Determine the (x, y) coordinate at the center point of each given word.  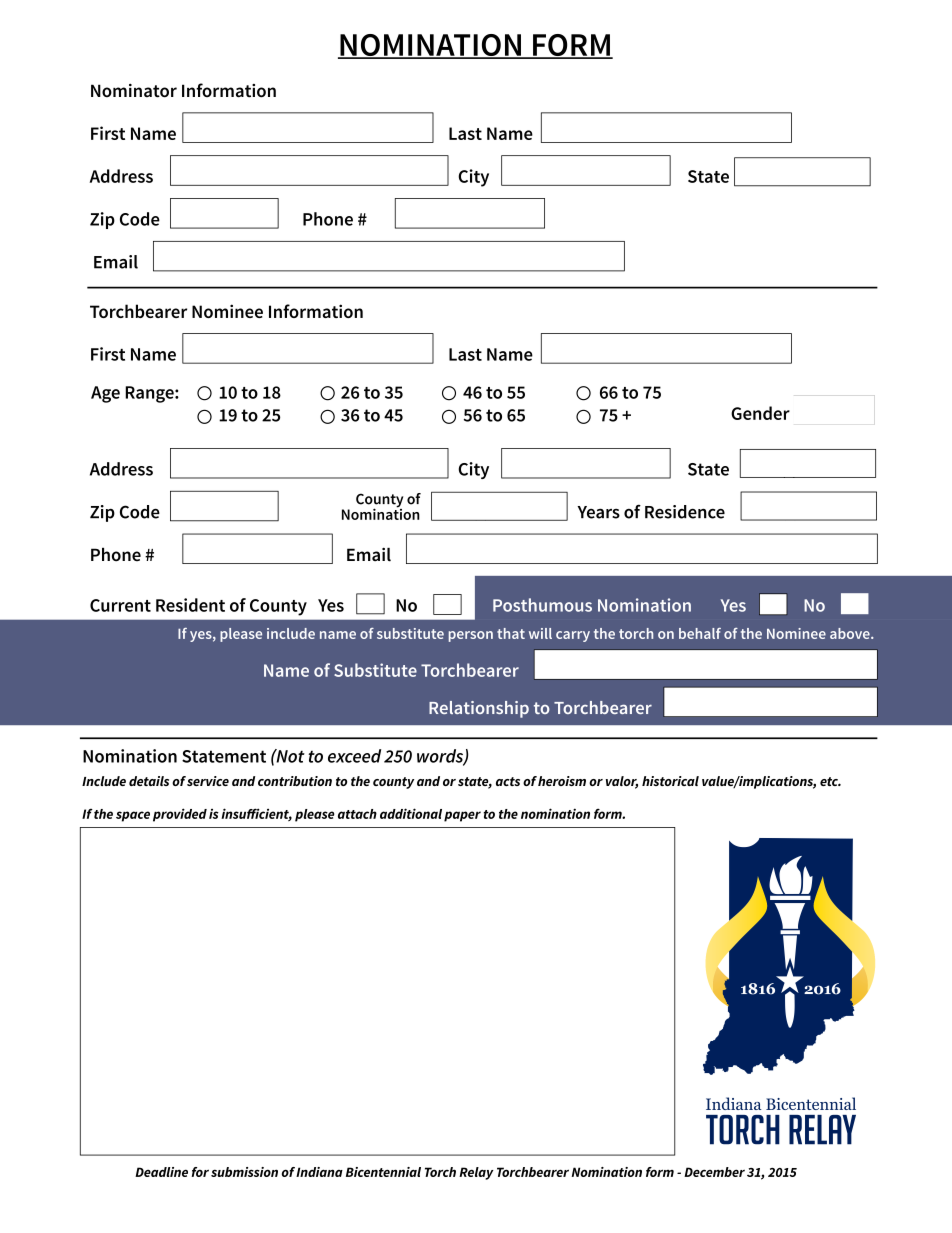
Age (105, 394)
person (471, 636)
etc (830, 781)
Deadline (161, 1172)
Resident (190, 605)
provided (180, 815)
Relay (476, 1173)
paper (462, 816)
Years (598, 512)
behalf (700, 633)
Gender (760, 413)
